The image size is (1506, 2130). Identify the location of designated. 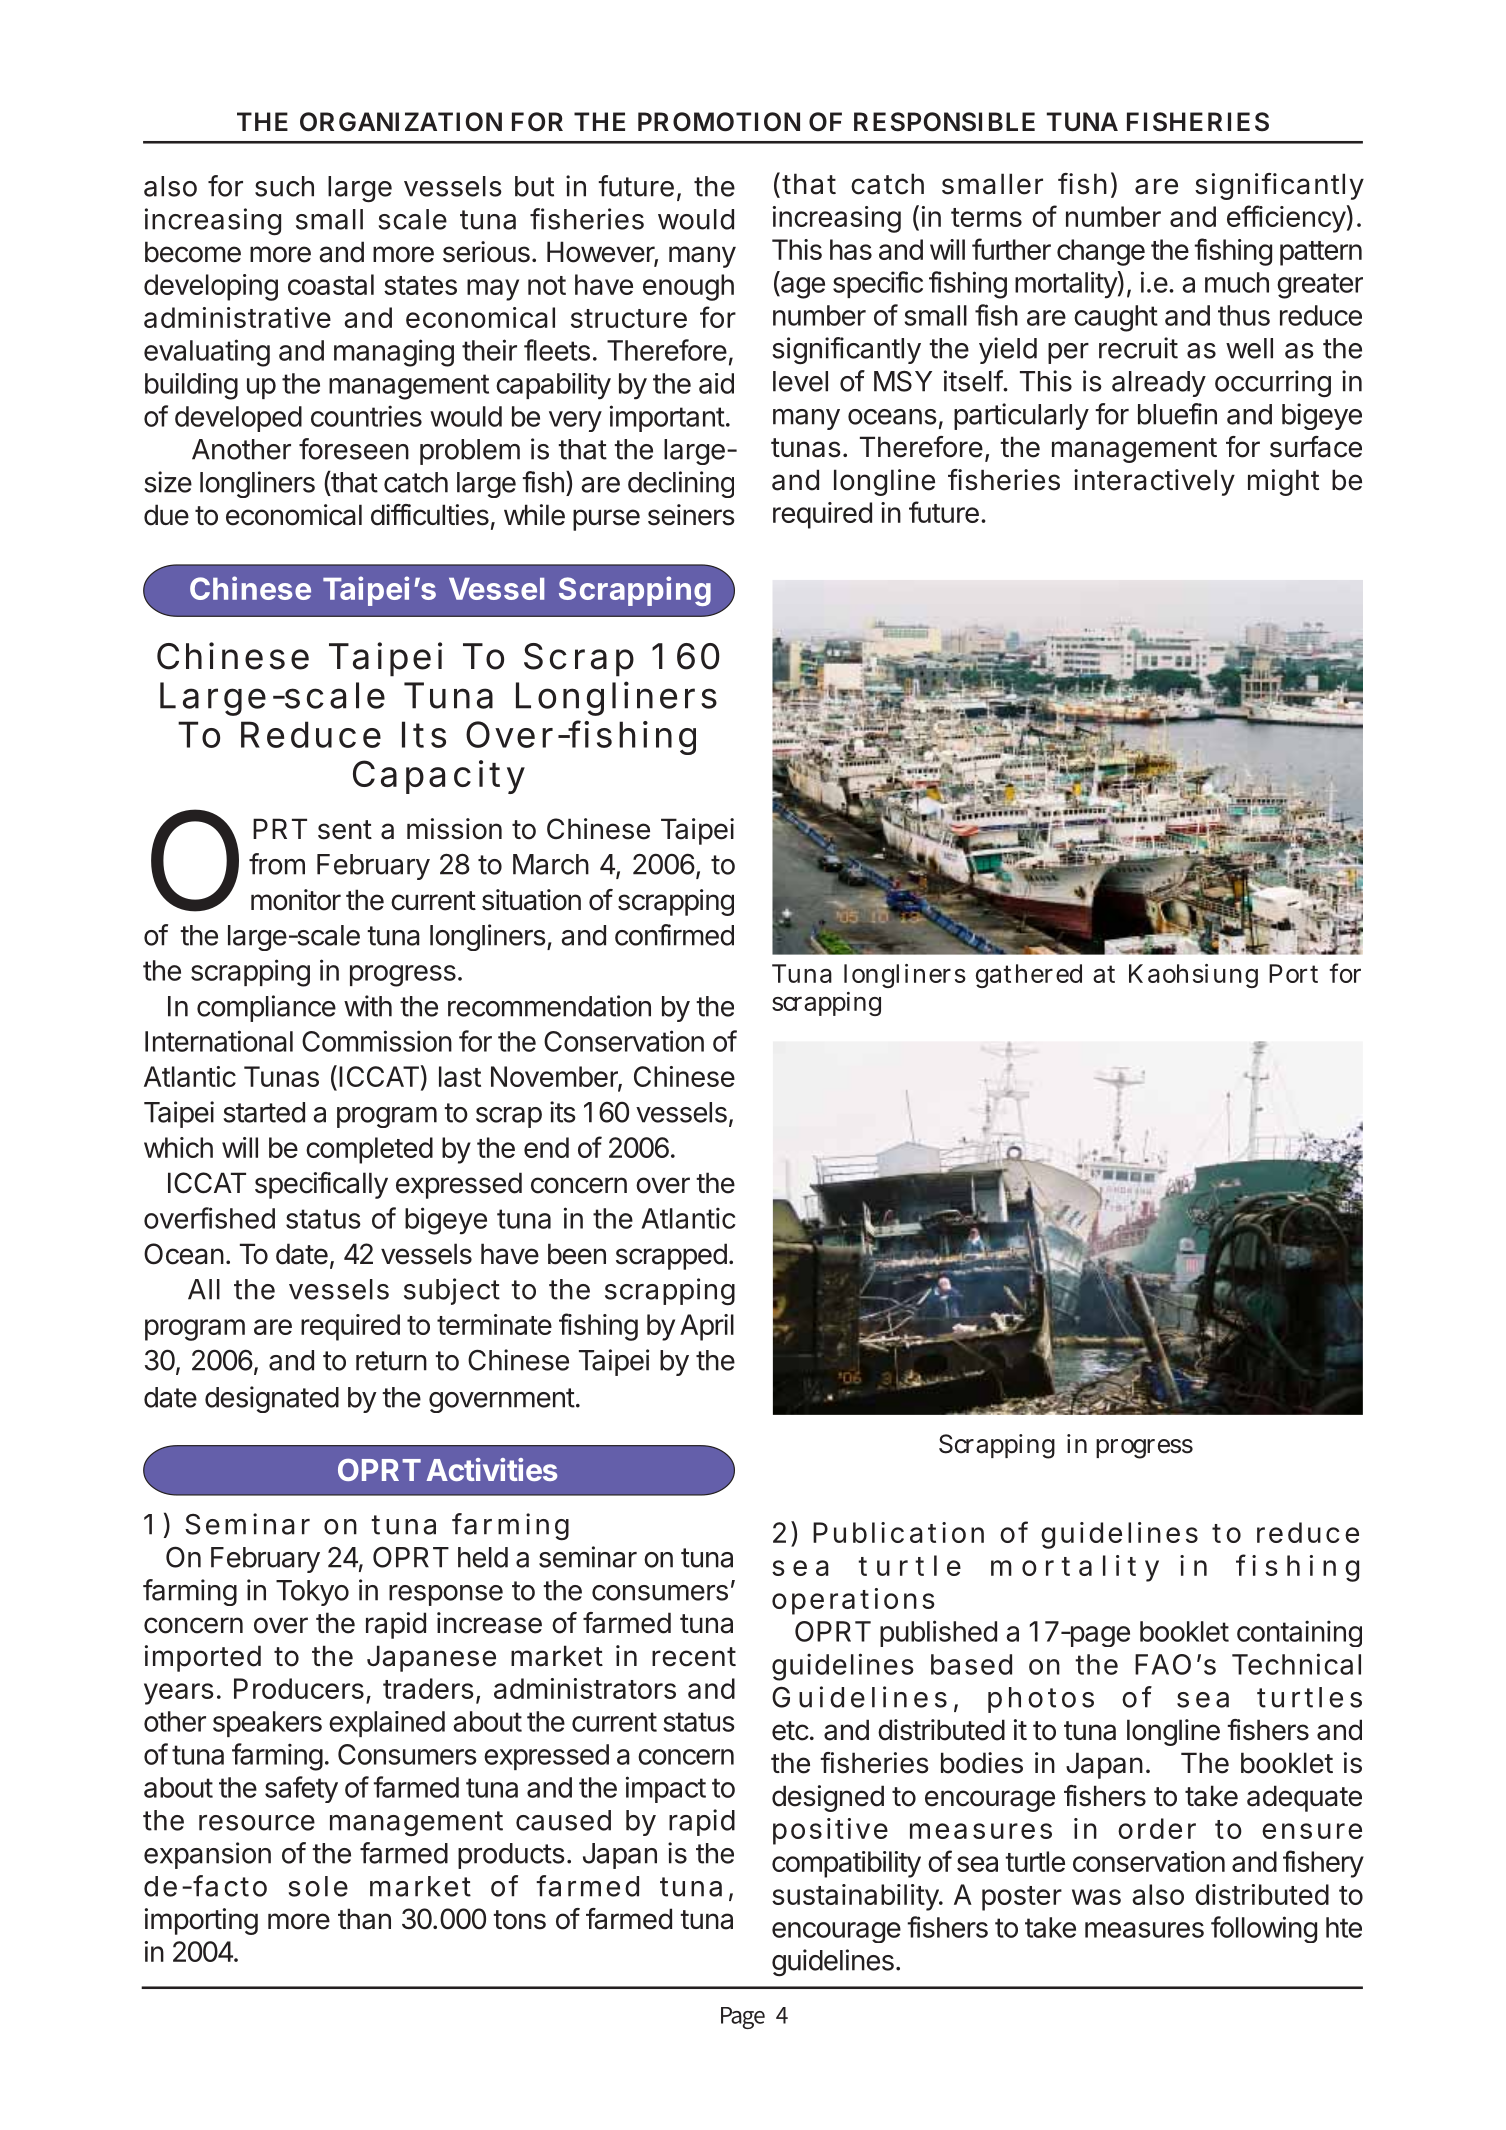
(272, 1399).
